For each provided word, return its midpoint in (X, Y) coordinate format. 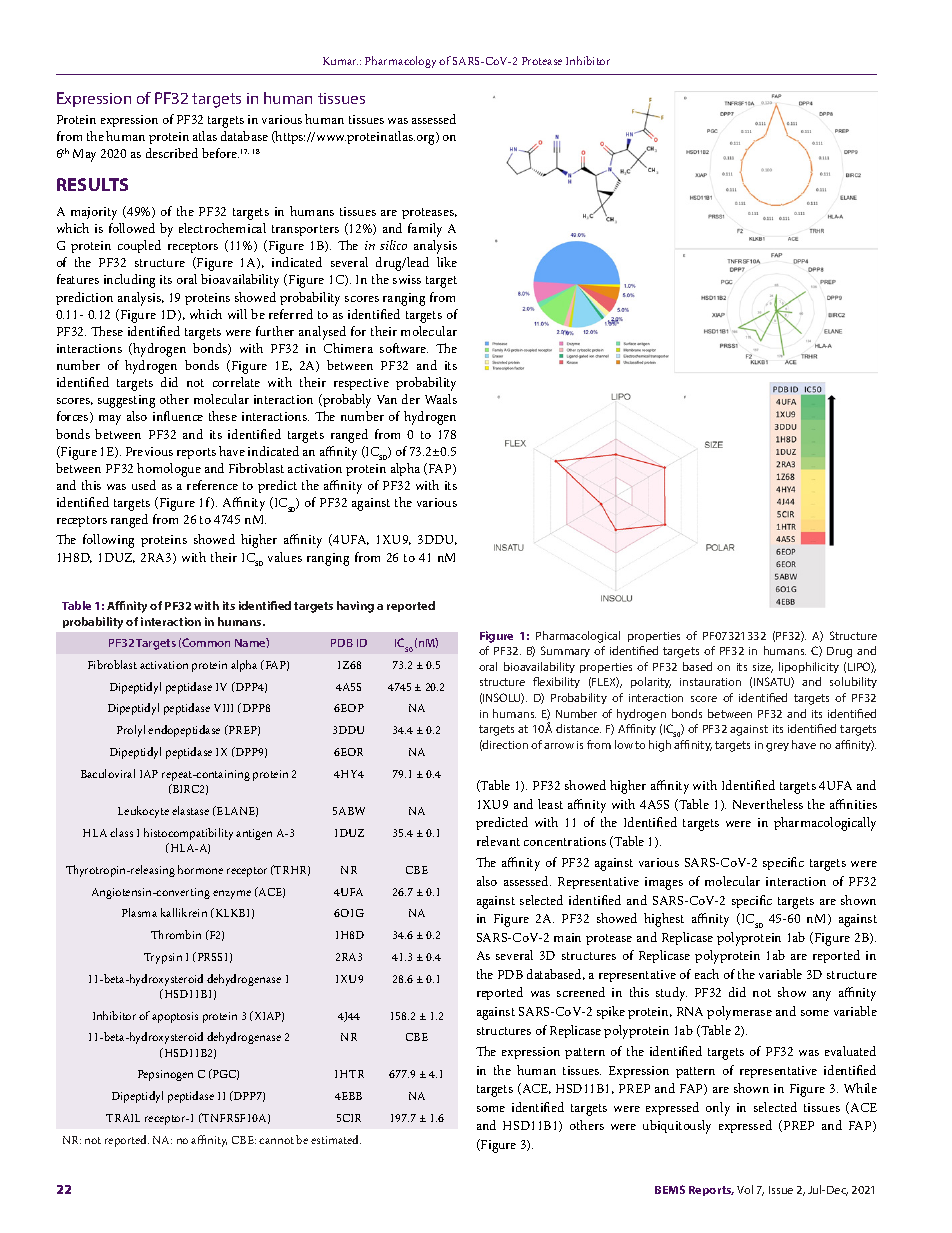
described (172, 153)
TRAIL (123, 1118)
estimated (336, 1139)
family (425, 230)
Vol (745, 1189)
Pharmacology (400, 62)
